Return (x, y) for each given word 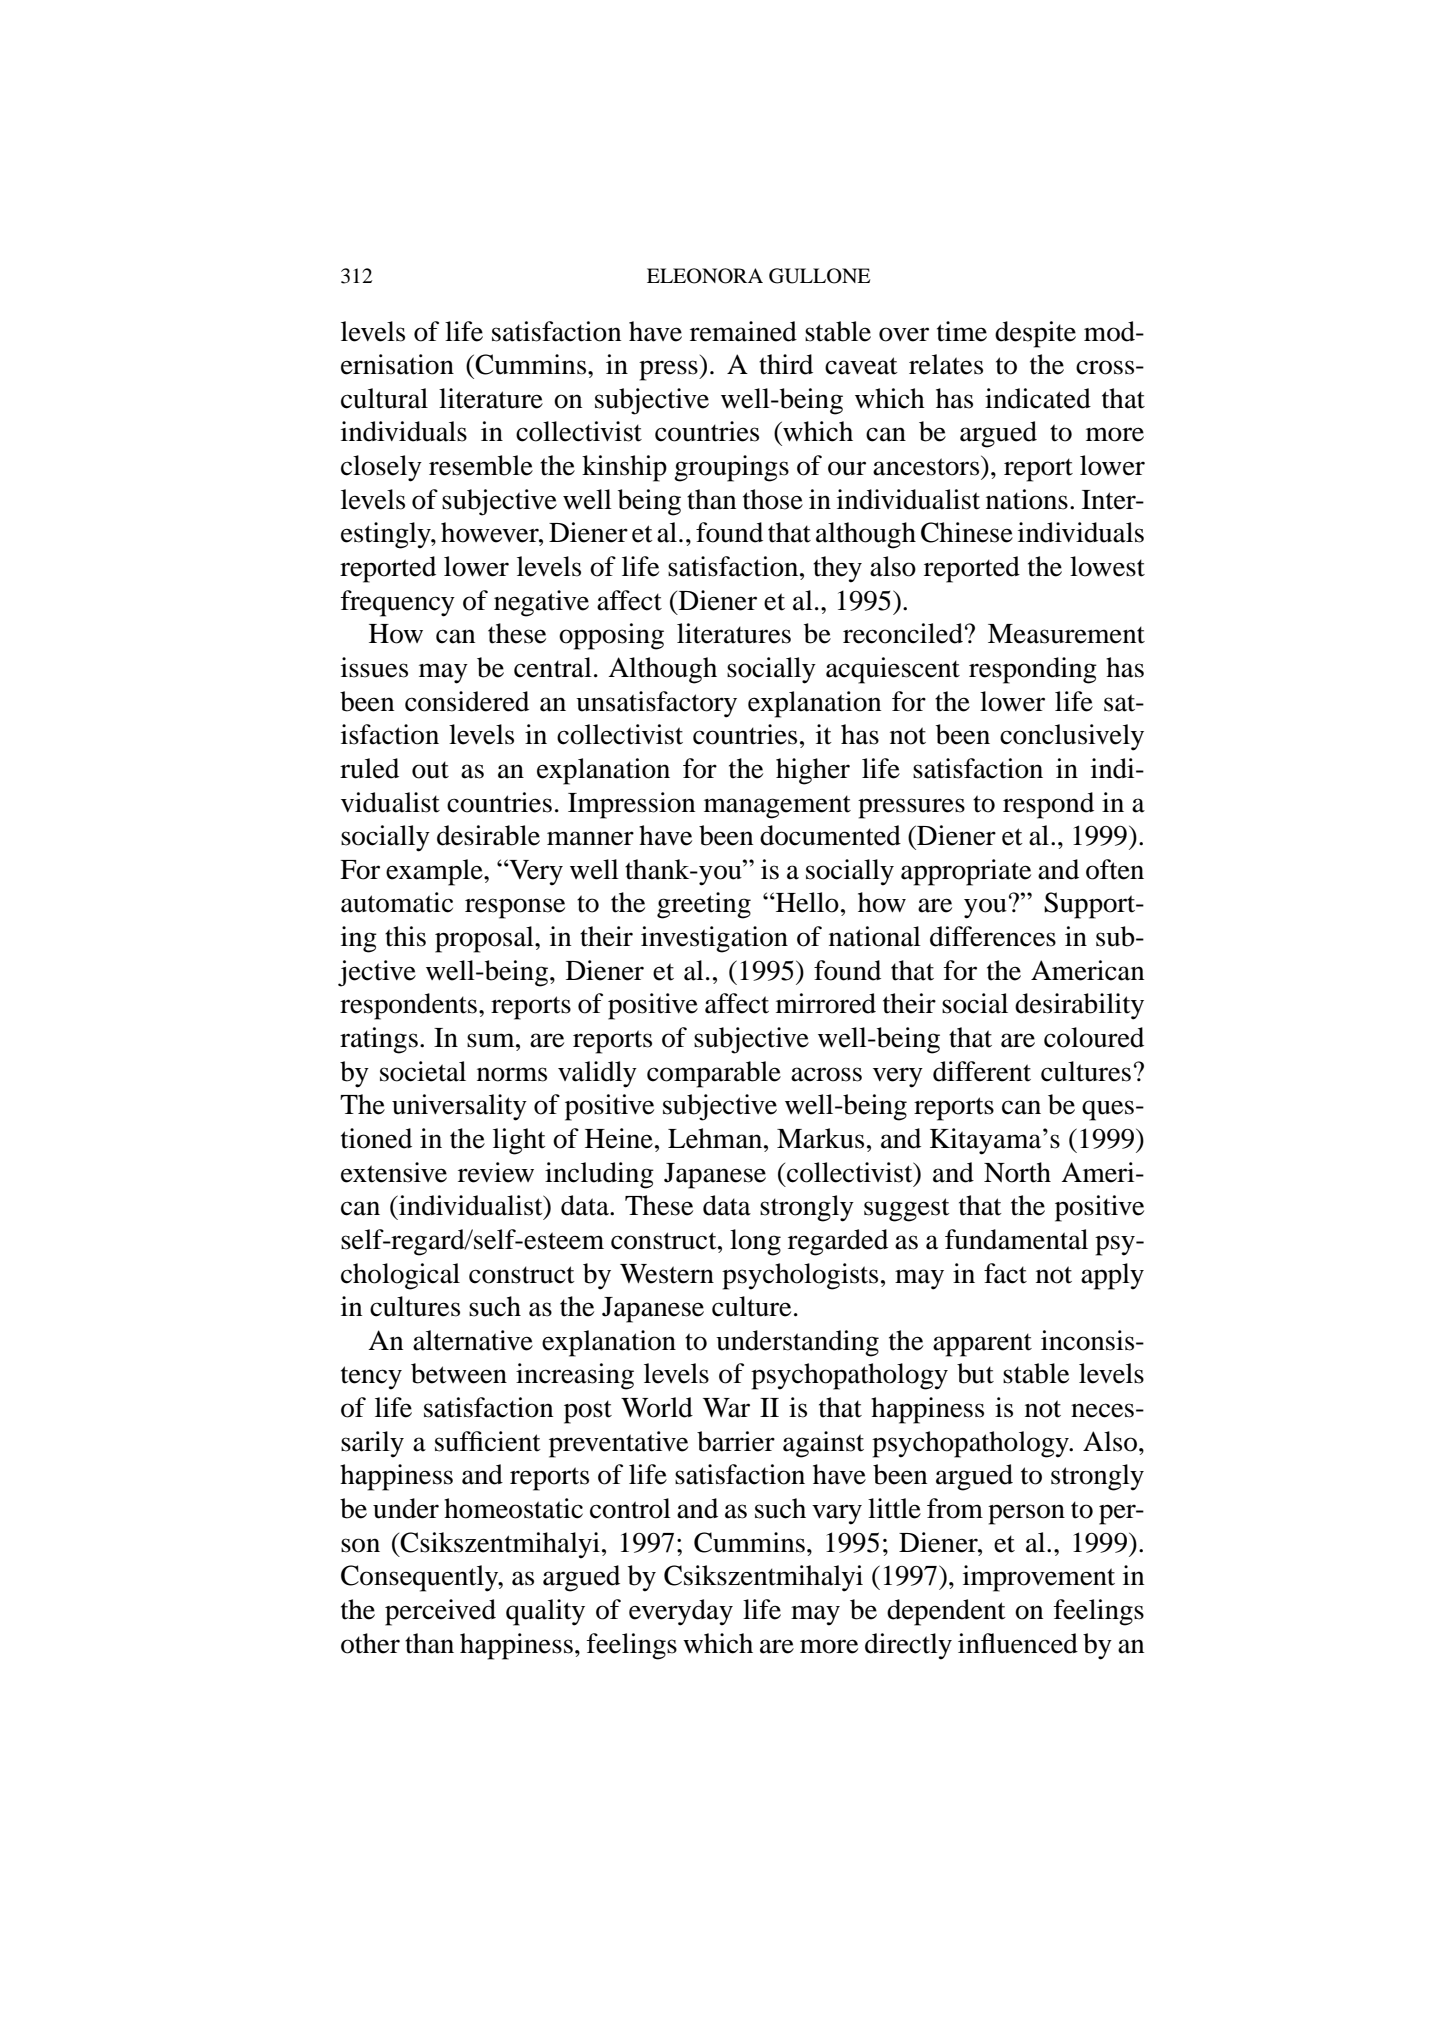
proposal (485, 939)
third (786, 364)
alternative (473, 1340)
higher (813, 771)
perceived (440, 1612)
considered (467, 701)
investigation (714, 939)
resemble (481, 465)
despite (1035, 334)
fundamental (1016, 1239)
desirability (1079, 1006)
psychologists (800, 1276)
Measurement (1066, 634)
